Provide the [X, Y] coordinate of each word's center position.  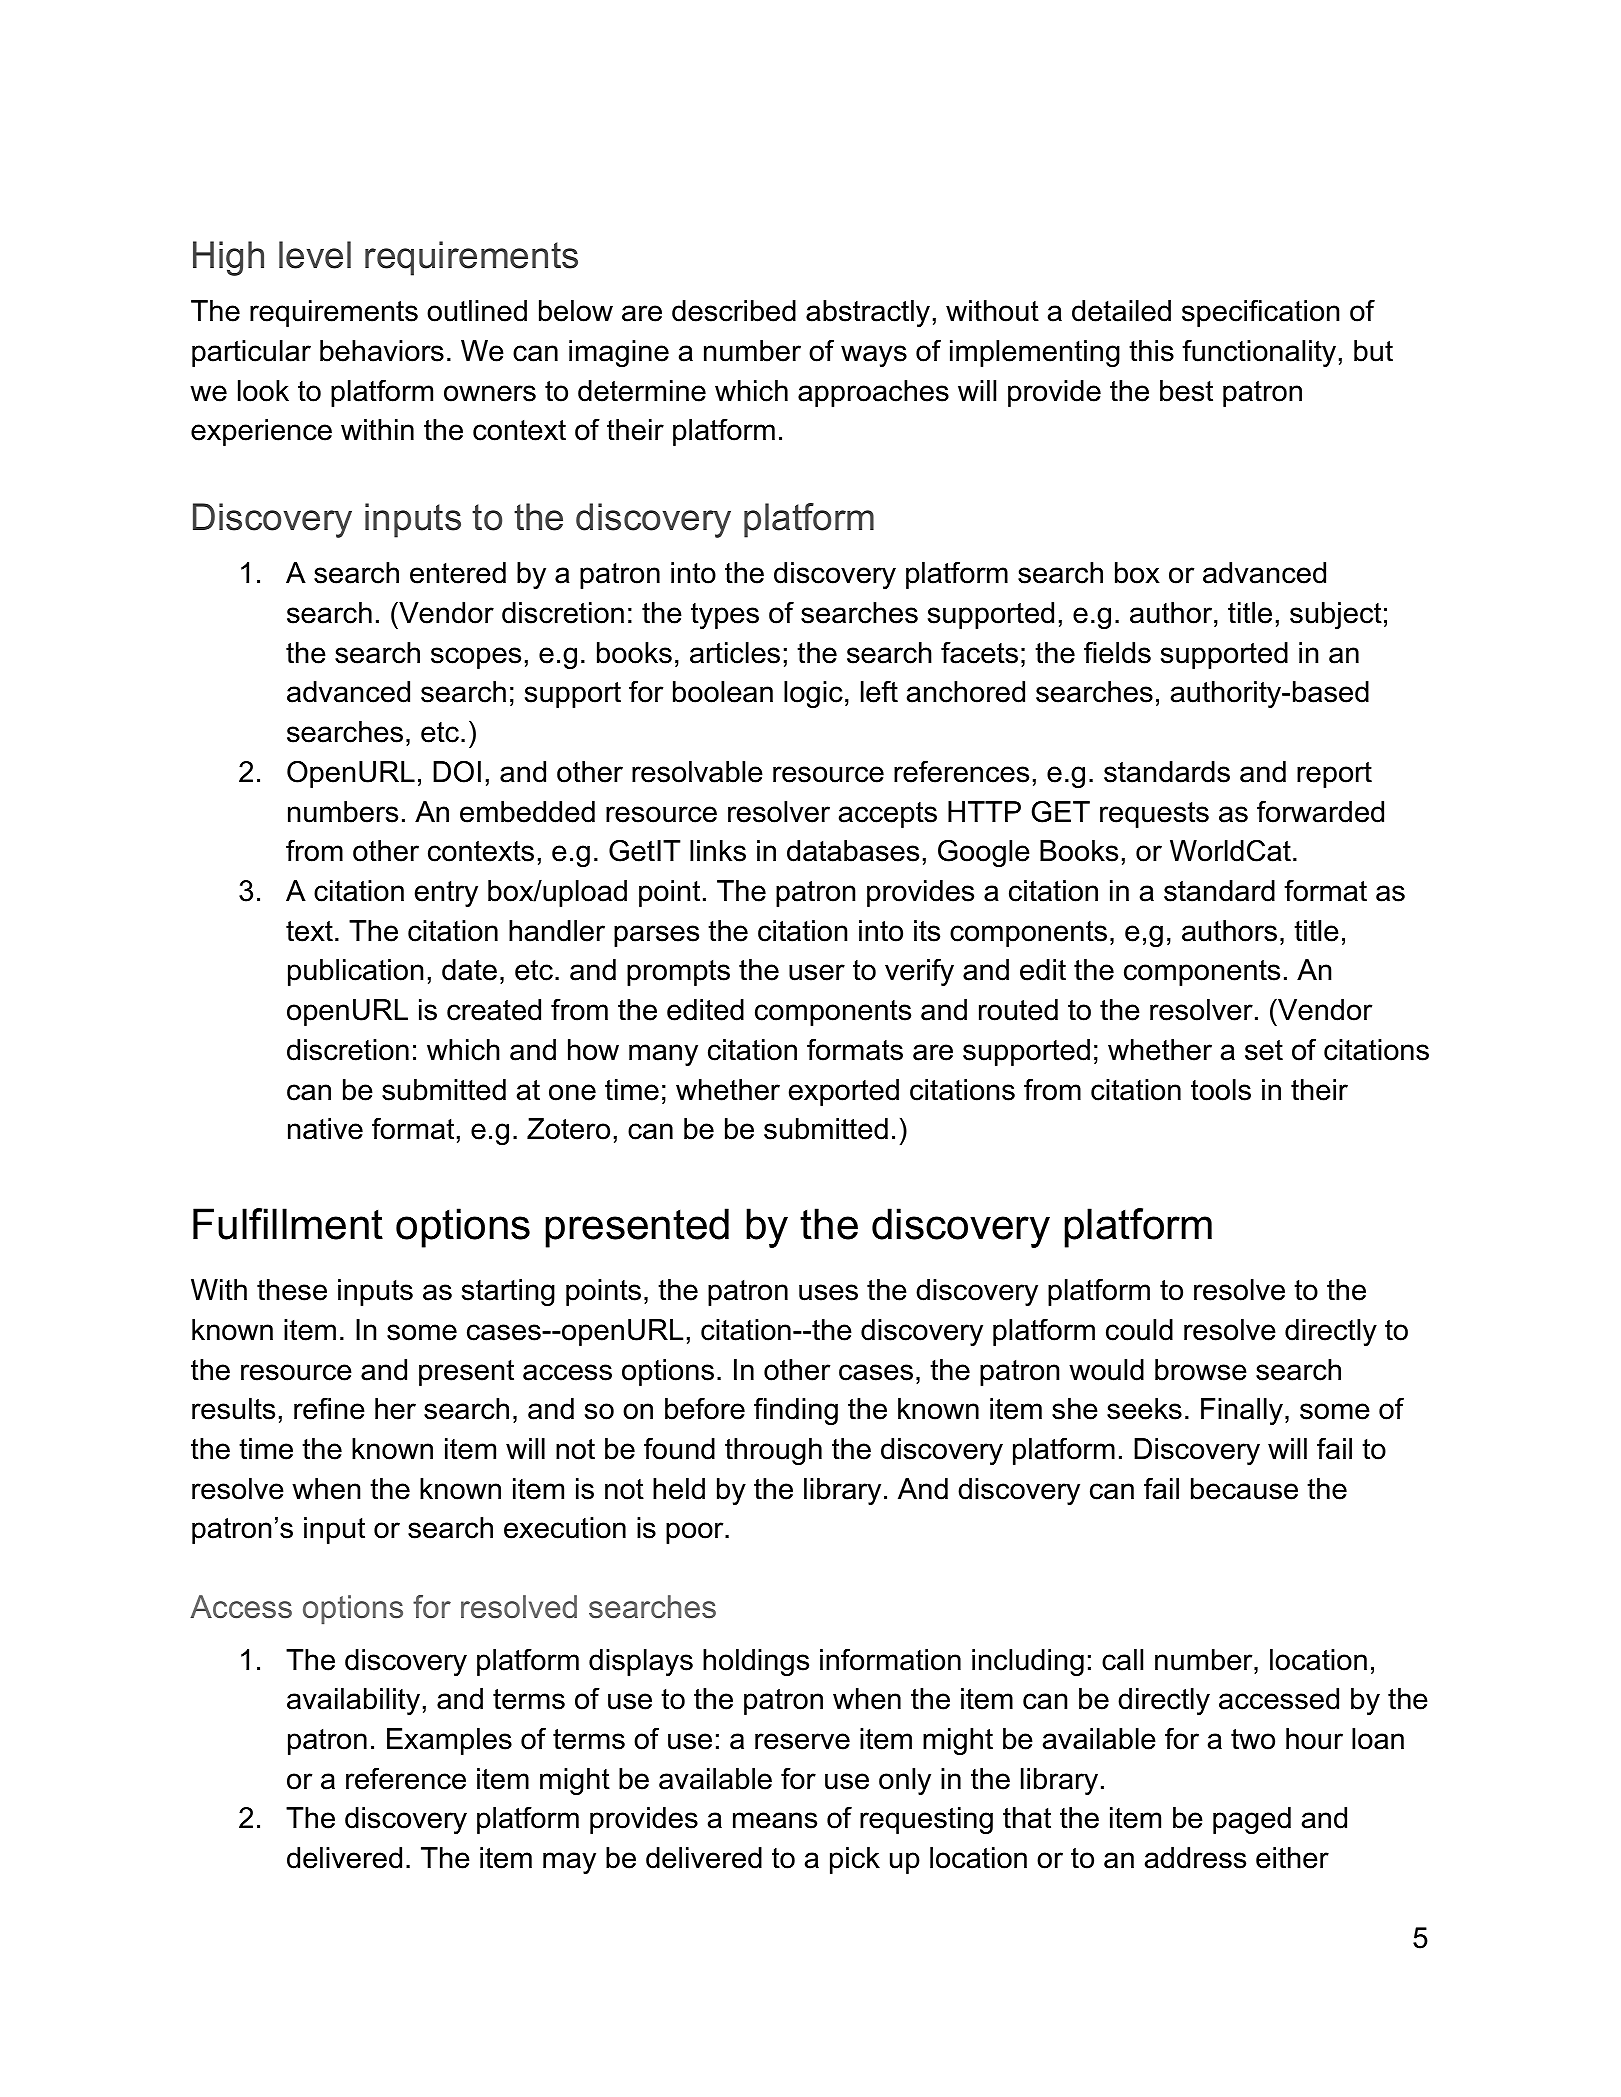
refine [329, 1409]
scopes [476, 658]
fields [1117, 653]
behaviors [382, 351]
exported [844, 1092]
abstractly [868, 313]
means [775, 1820]
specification [1260, 313]
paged [1252, 1820]
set [1264, 1050]
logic [813, 694]
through [773, 1451]
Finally [1242, 1411]
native [325, 1129]
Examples [449, 1741]
